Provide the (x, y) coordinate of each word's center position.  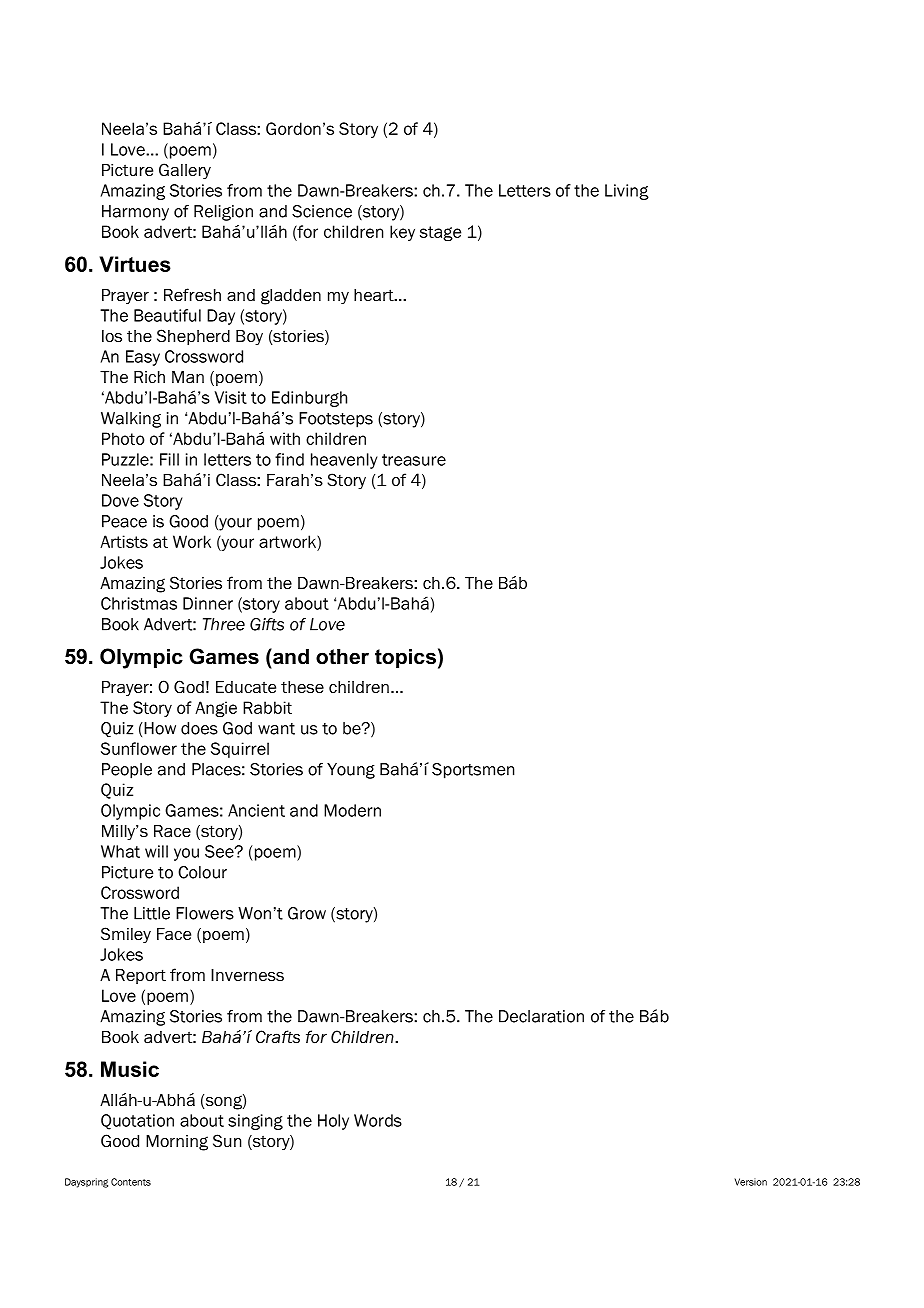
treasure (414, 460)
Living (627, 192)
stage (440, 233)
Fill (169, 459)
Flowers (205, 913)
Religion (223, 213)
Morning (177, 1143)
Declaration (541, 1016)
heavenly (344, 461)
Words (378, 1120)
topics (405, 658)
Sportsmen (473, 771)
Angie (216, 709)
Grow (307, 913)
